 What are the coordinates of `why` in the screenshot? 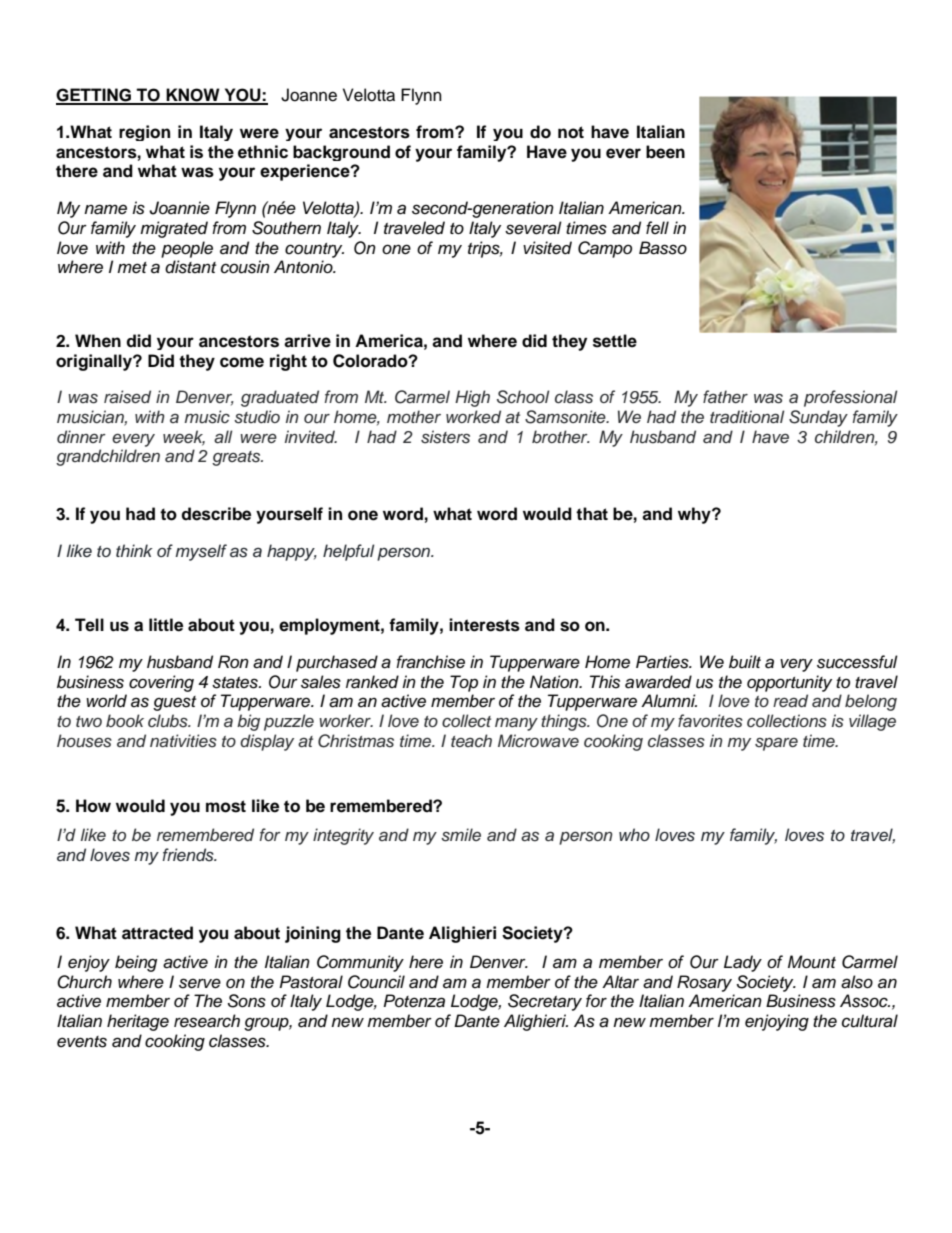 It's located at (695, 515).
